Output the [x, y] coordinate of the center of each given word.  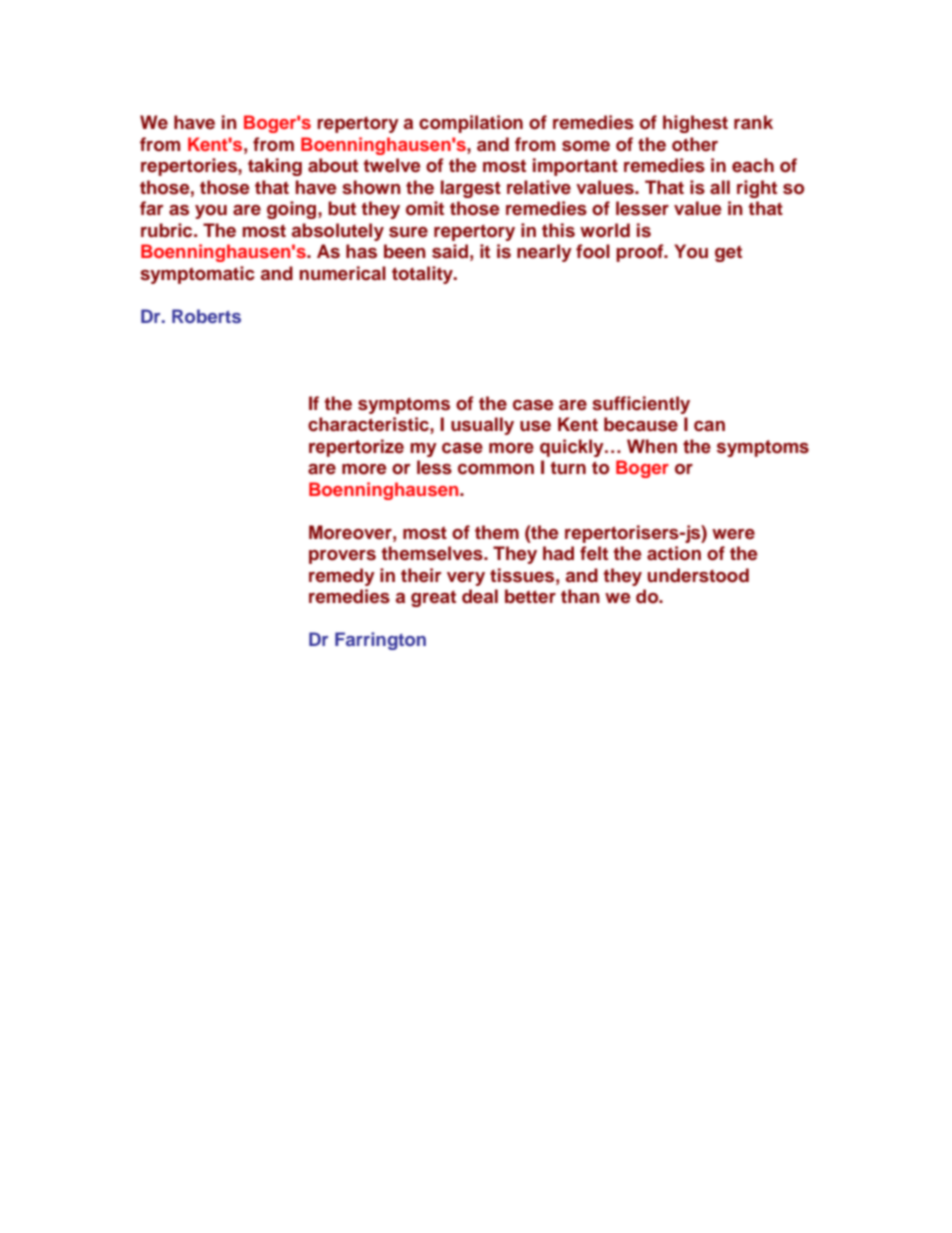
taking [275, 167]
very [466, 579]
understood [698, 575]
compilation [471, 124]
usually [482, 426]
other [695, 144]
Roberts [206, 316]
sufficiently [641, 405]
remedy [342, 577]
